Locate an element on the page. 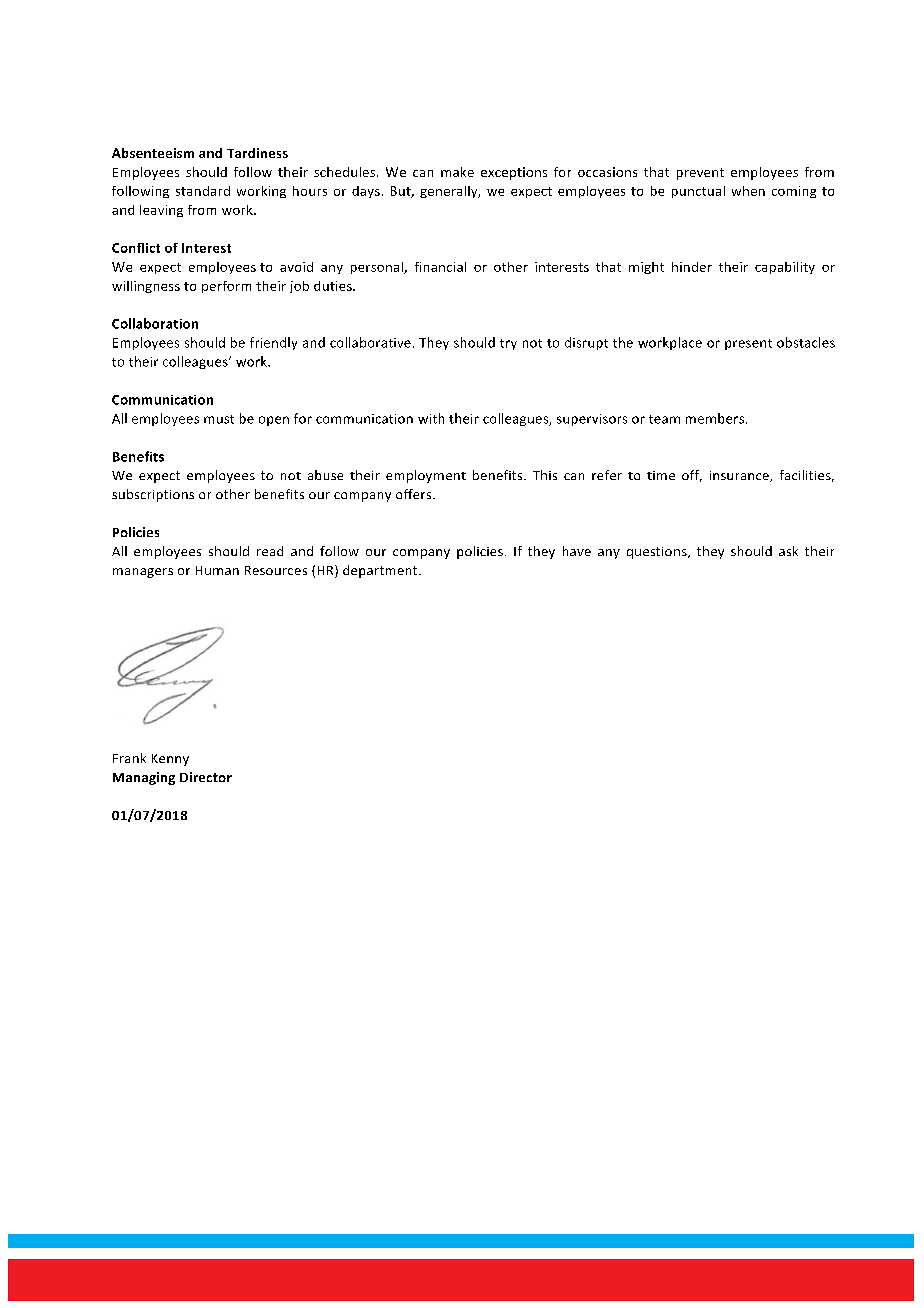  Human is located at coordinates (217, 570).
